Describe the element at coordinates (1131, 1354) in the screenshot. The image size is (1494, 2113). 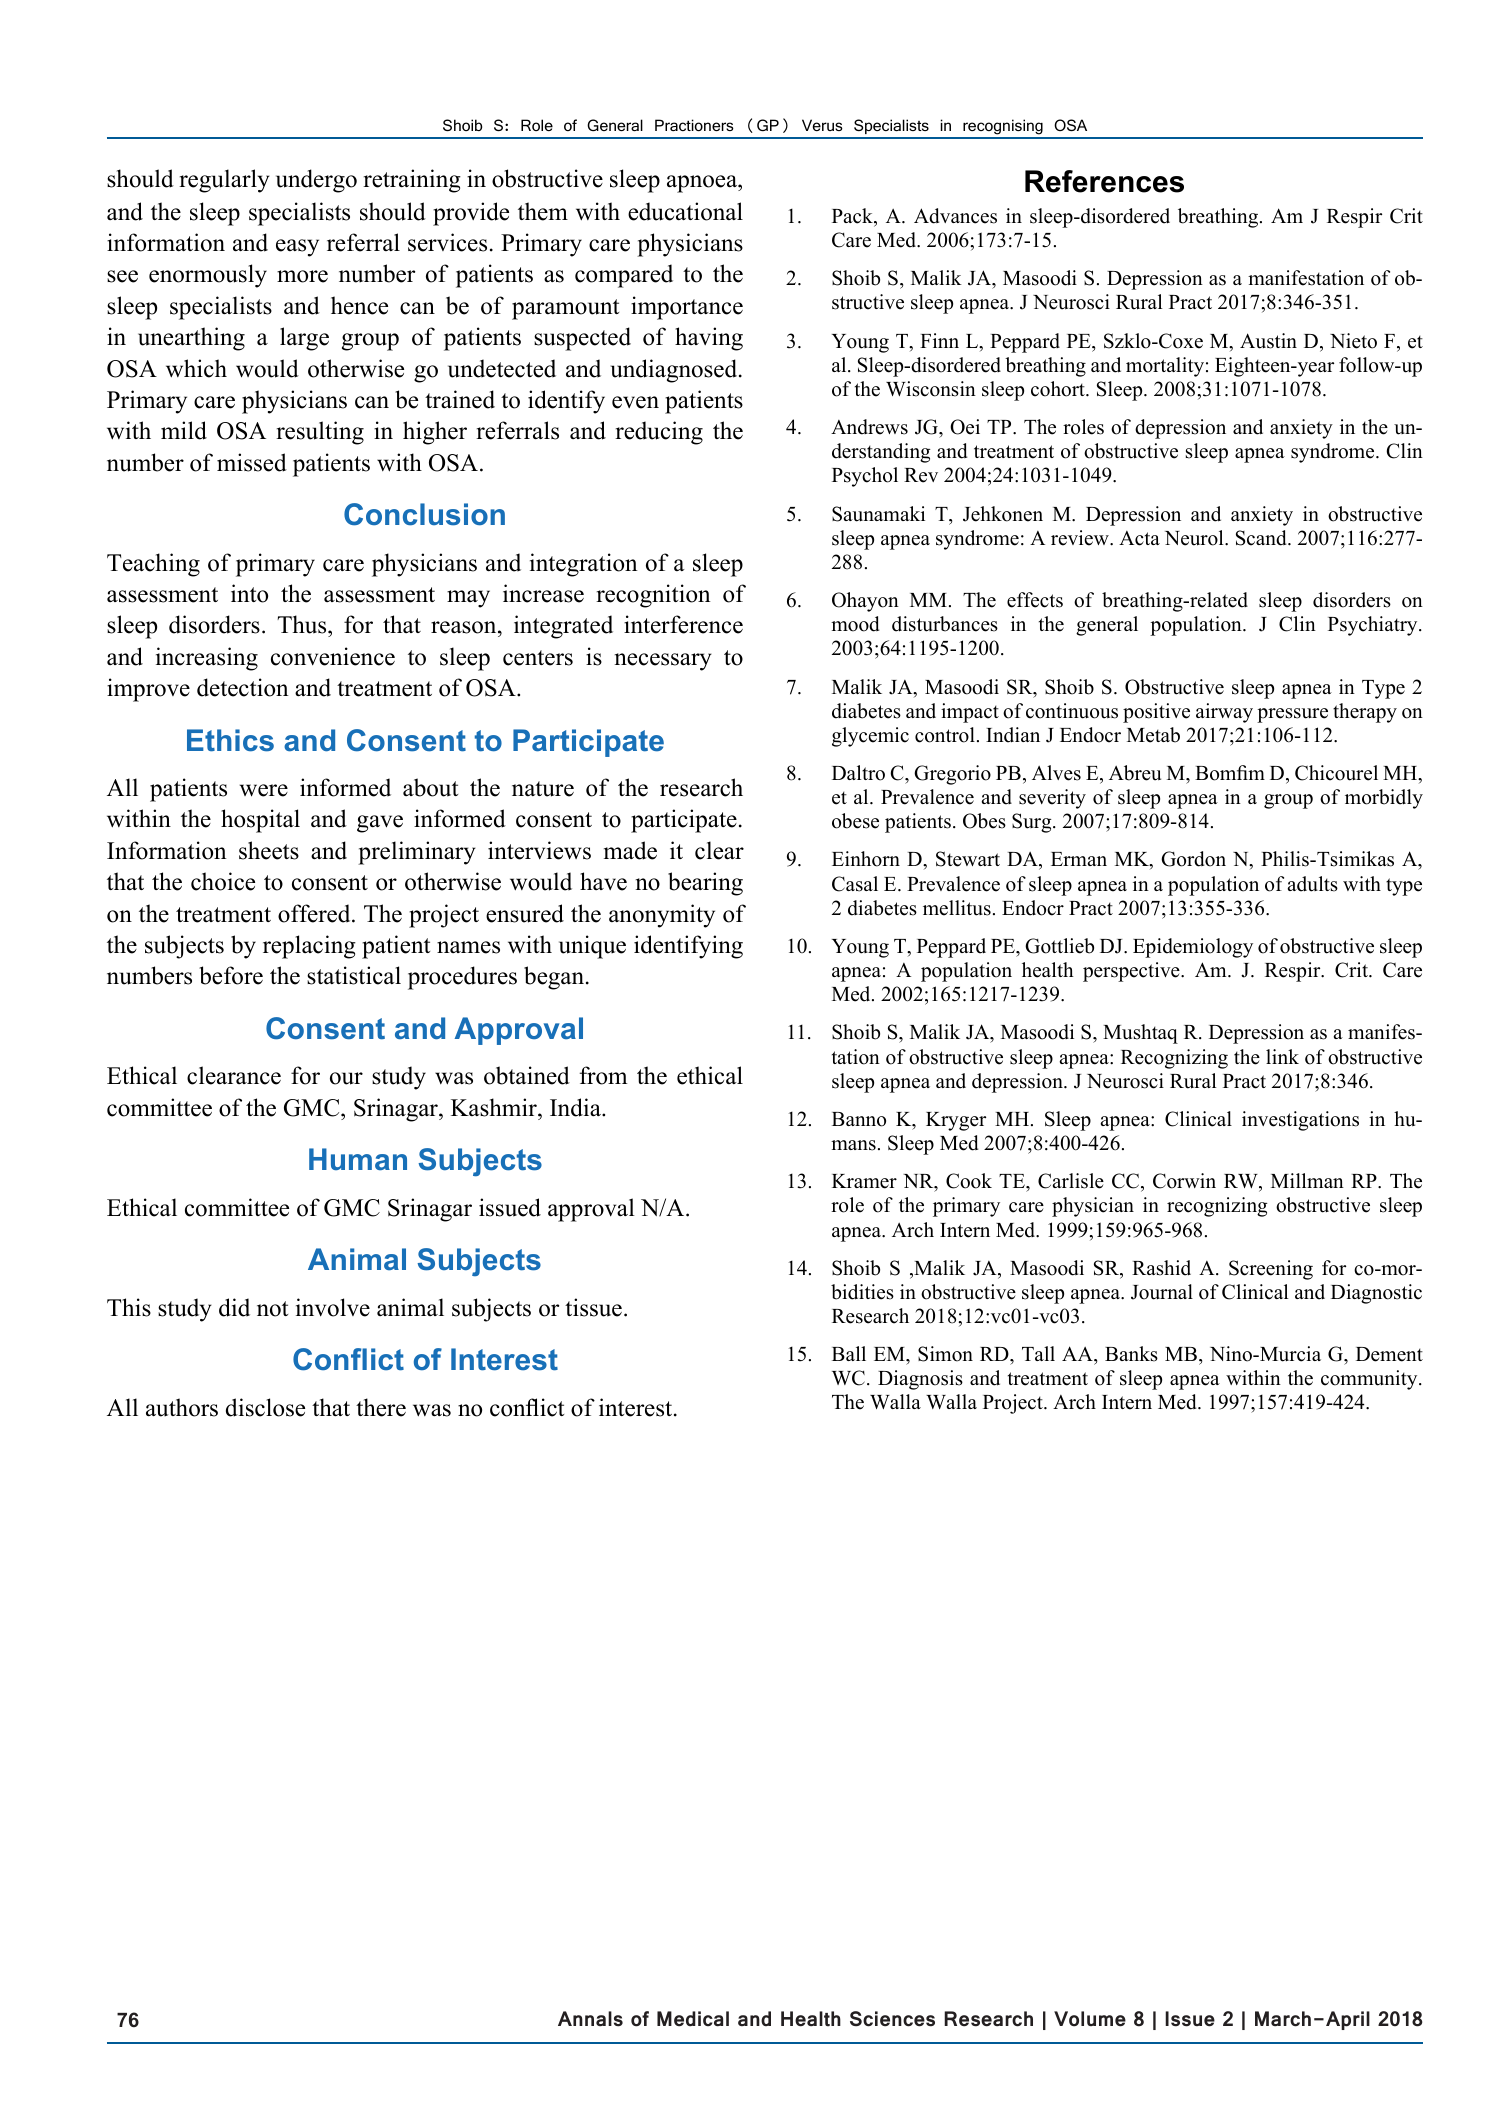
I see `Banks` at that location.
